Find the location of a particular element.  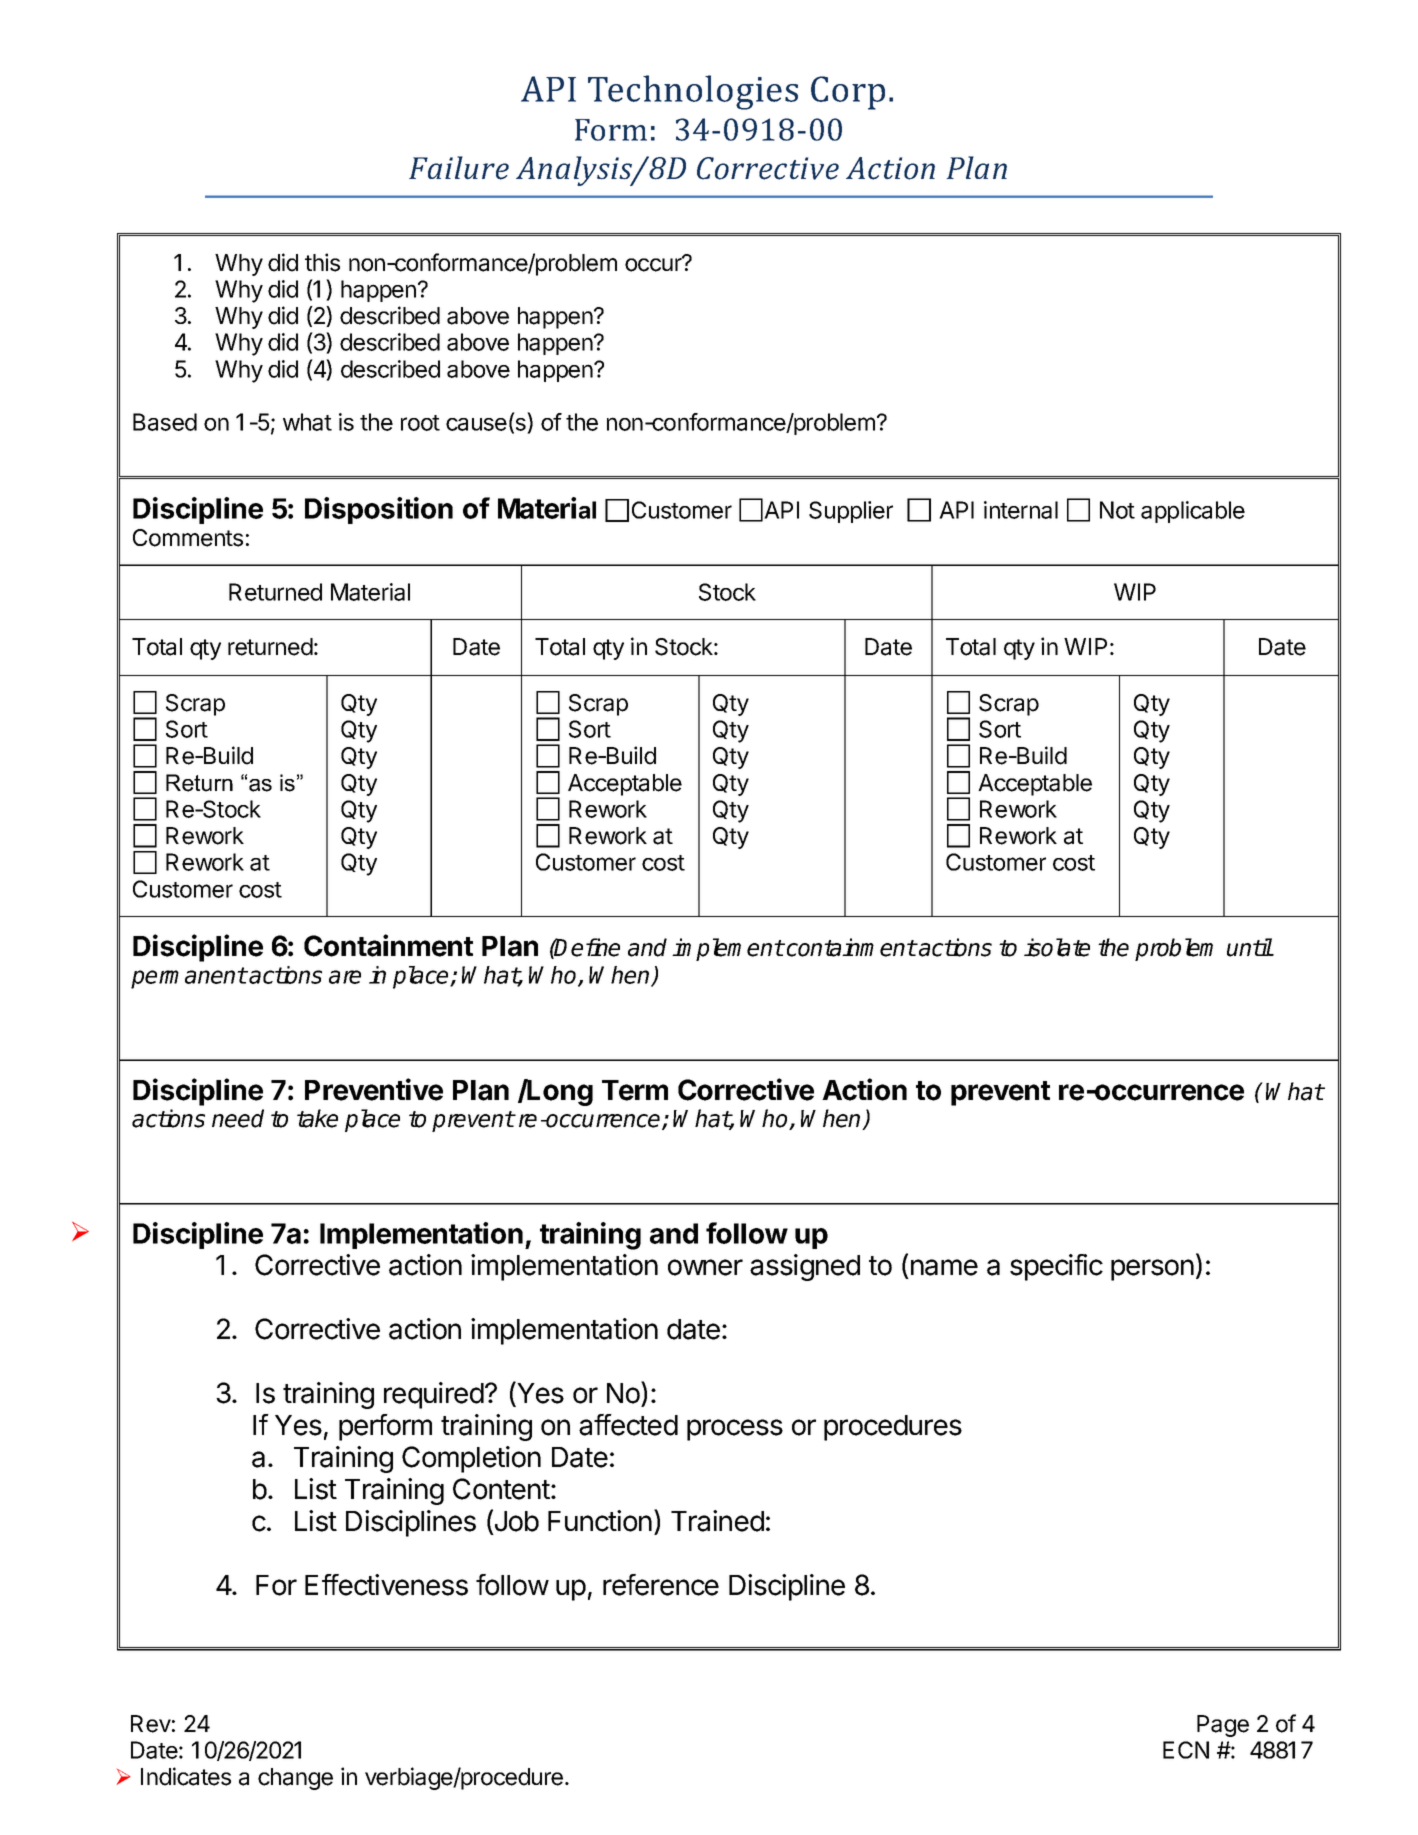

specific is located at coordinates (1056, 1267).
